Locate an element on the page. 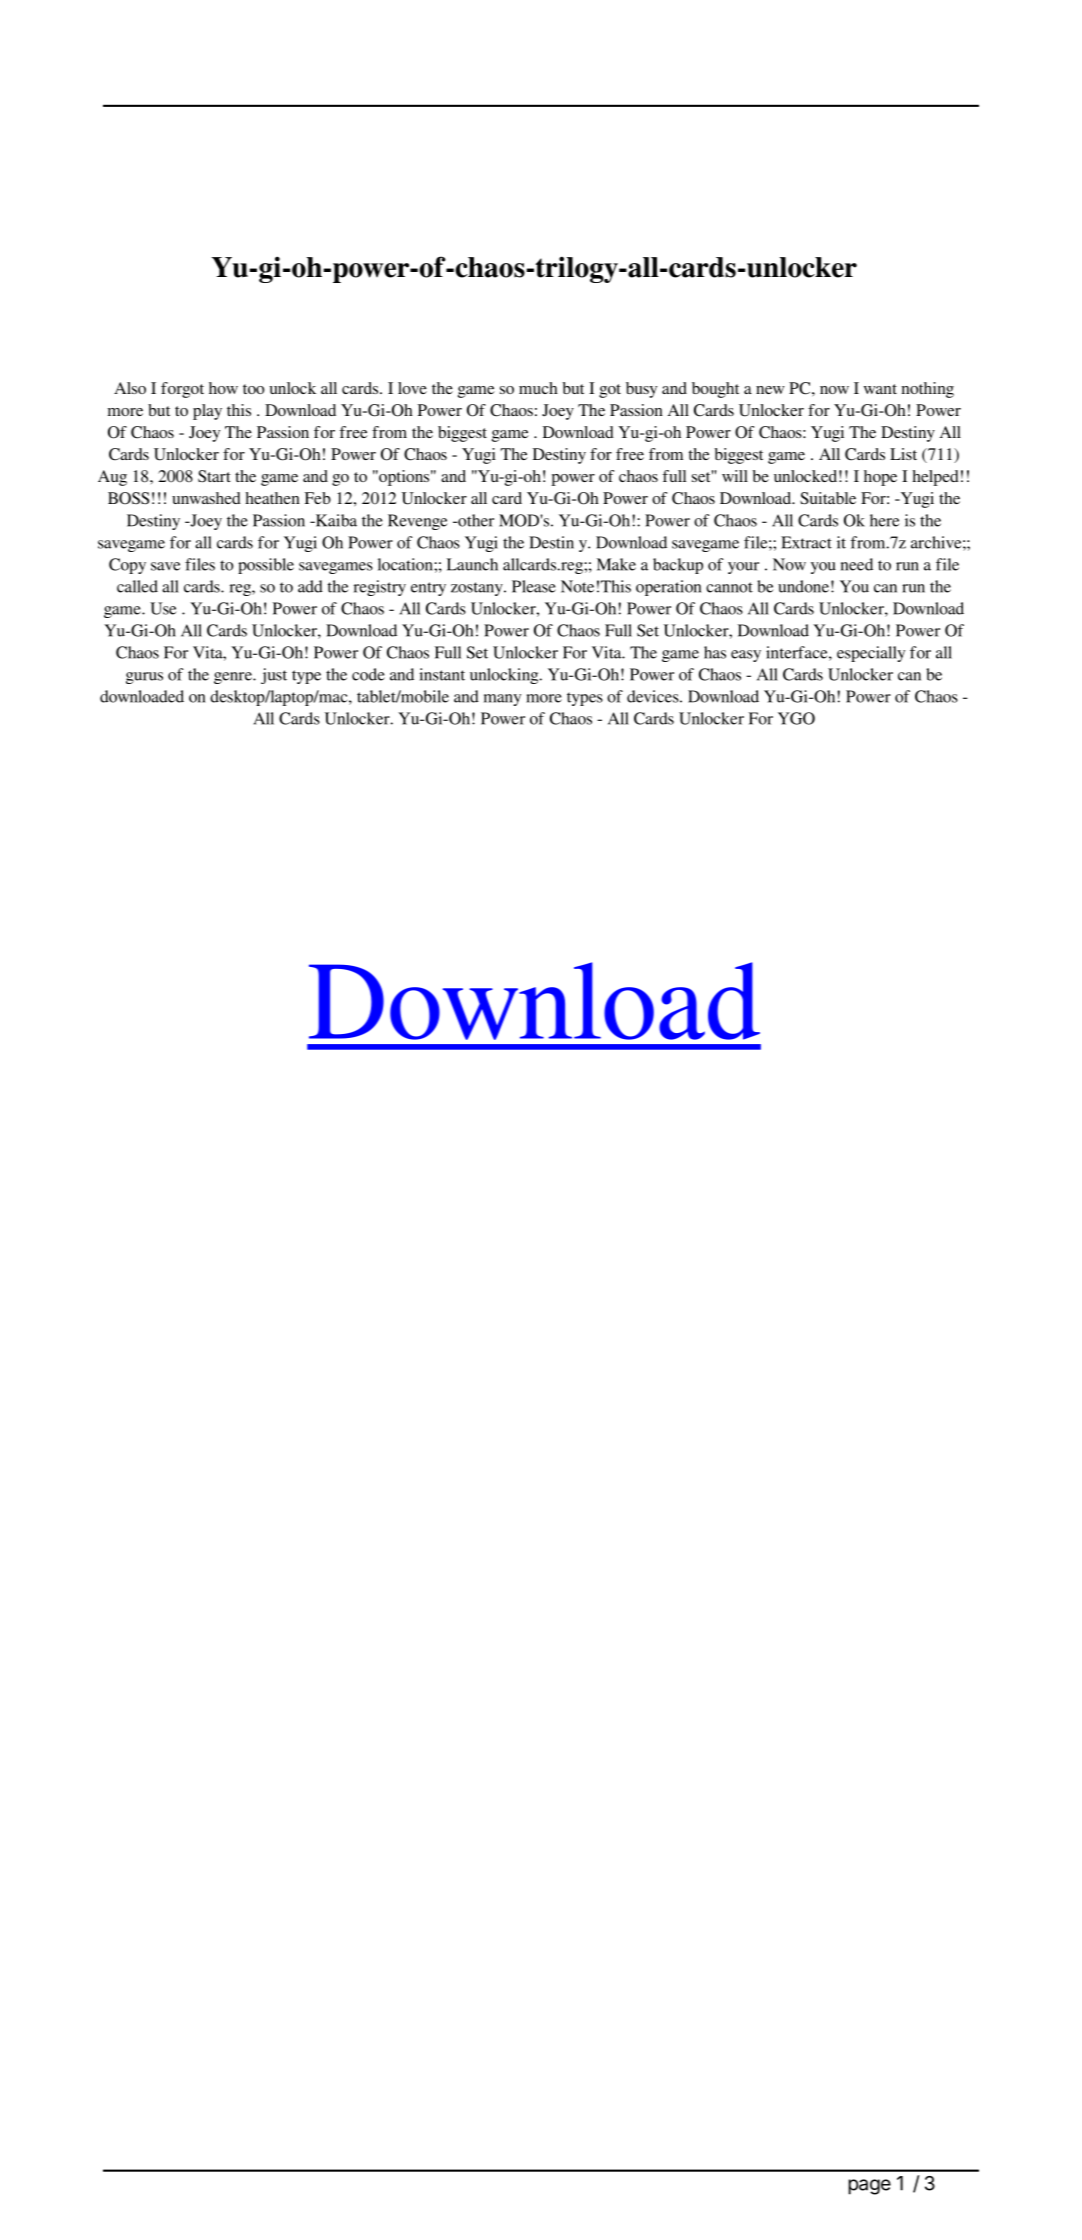  gurus is located at coordinates (144, 678).
